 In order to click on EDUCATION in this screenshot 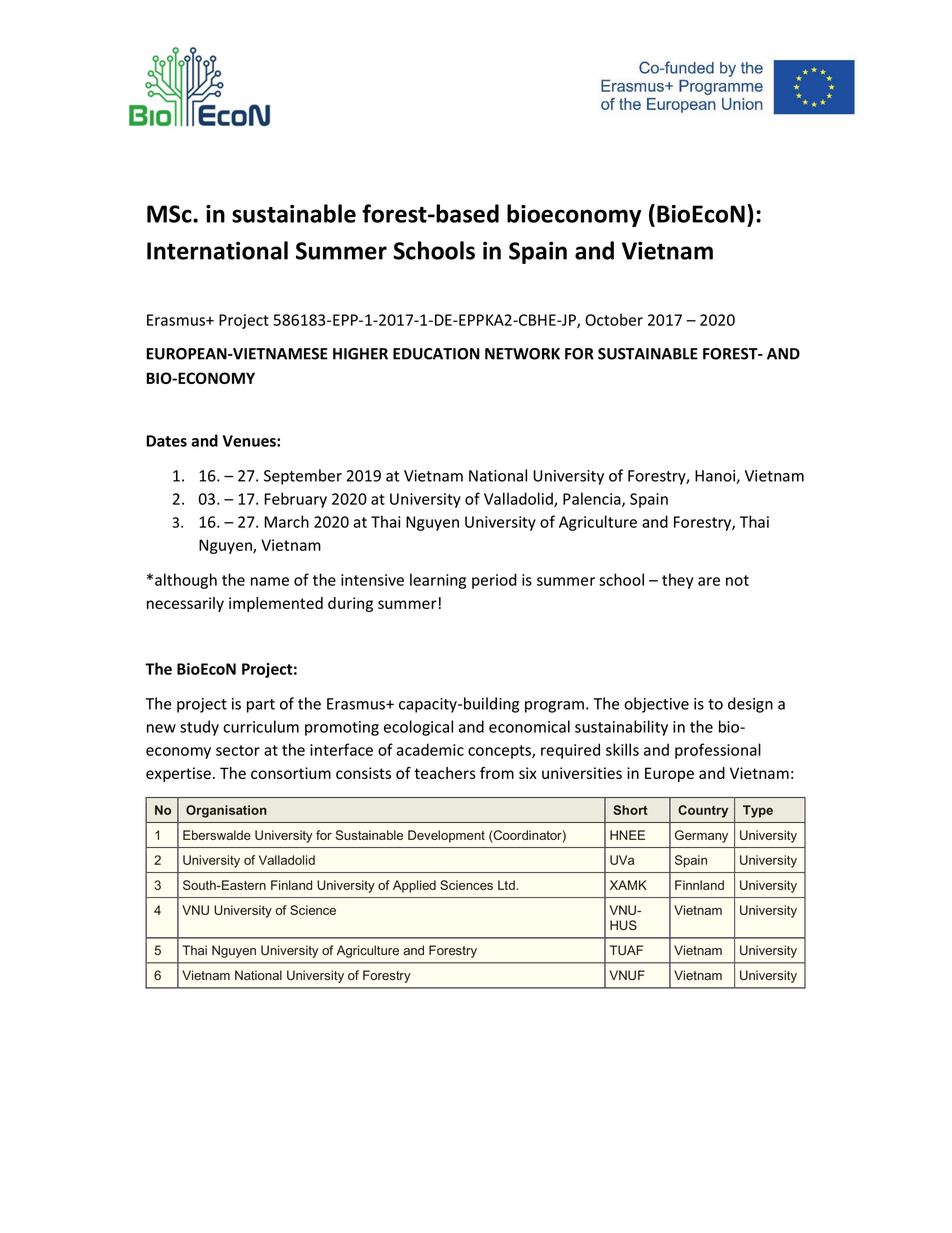, I will do `click(436, 354)`.
